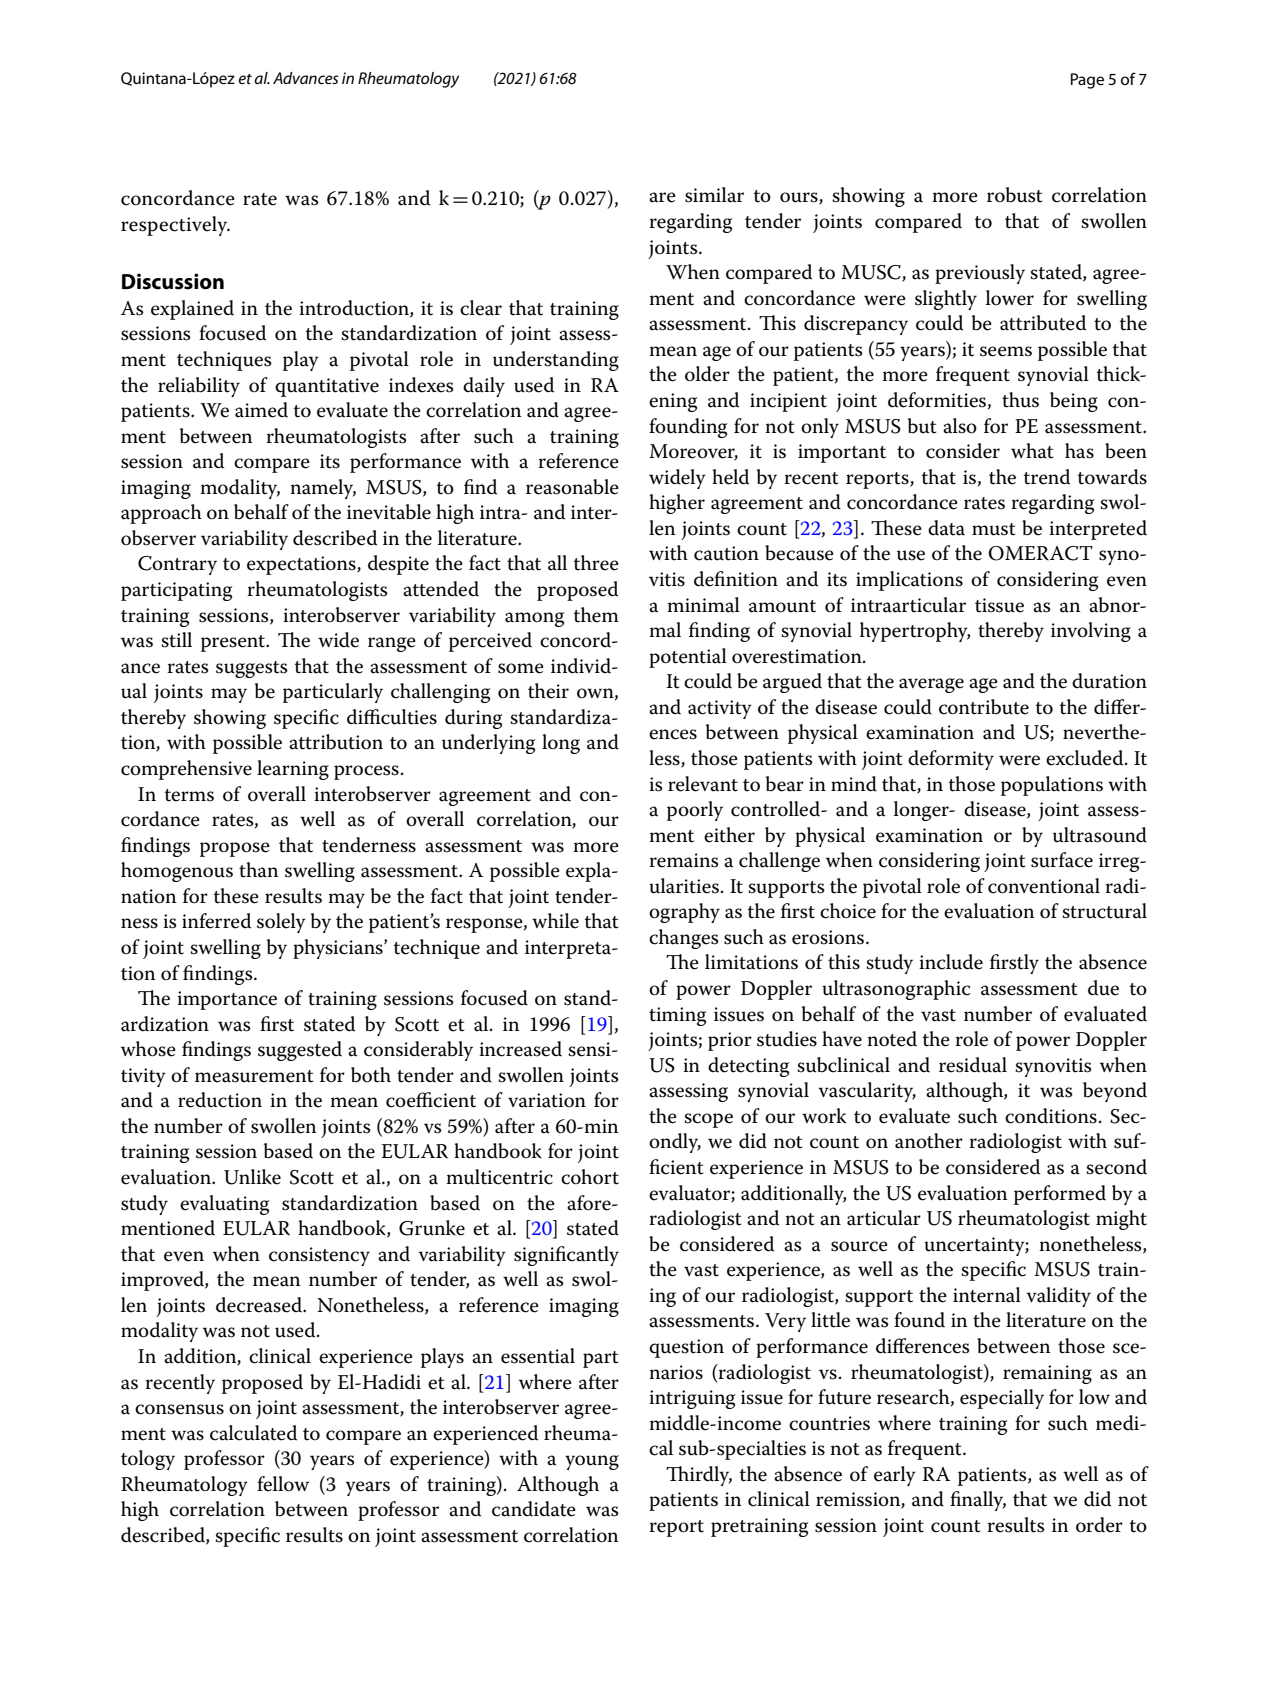  I want to click on respectively, so click(175, 226).
